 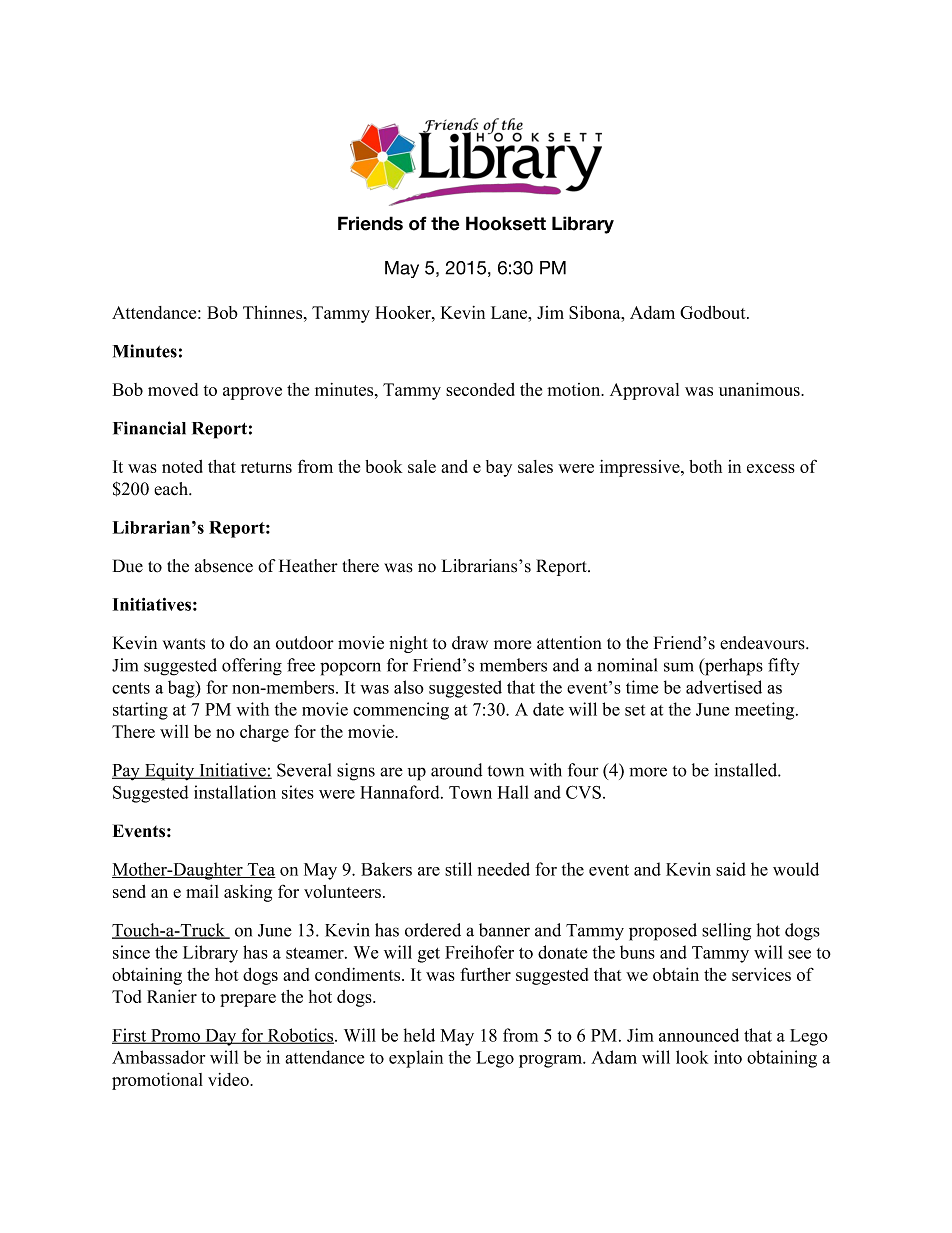 What do you see at coordinates (724, 687) in the image?
I see `advertised` at bounding box center [724, 687].
